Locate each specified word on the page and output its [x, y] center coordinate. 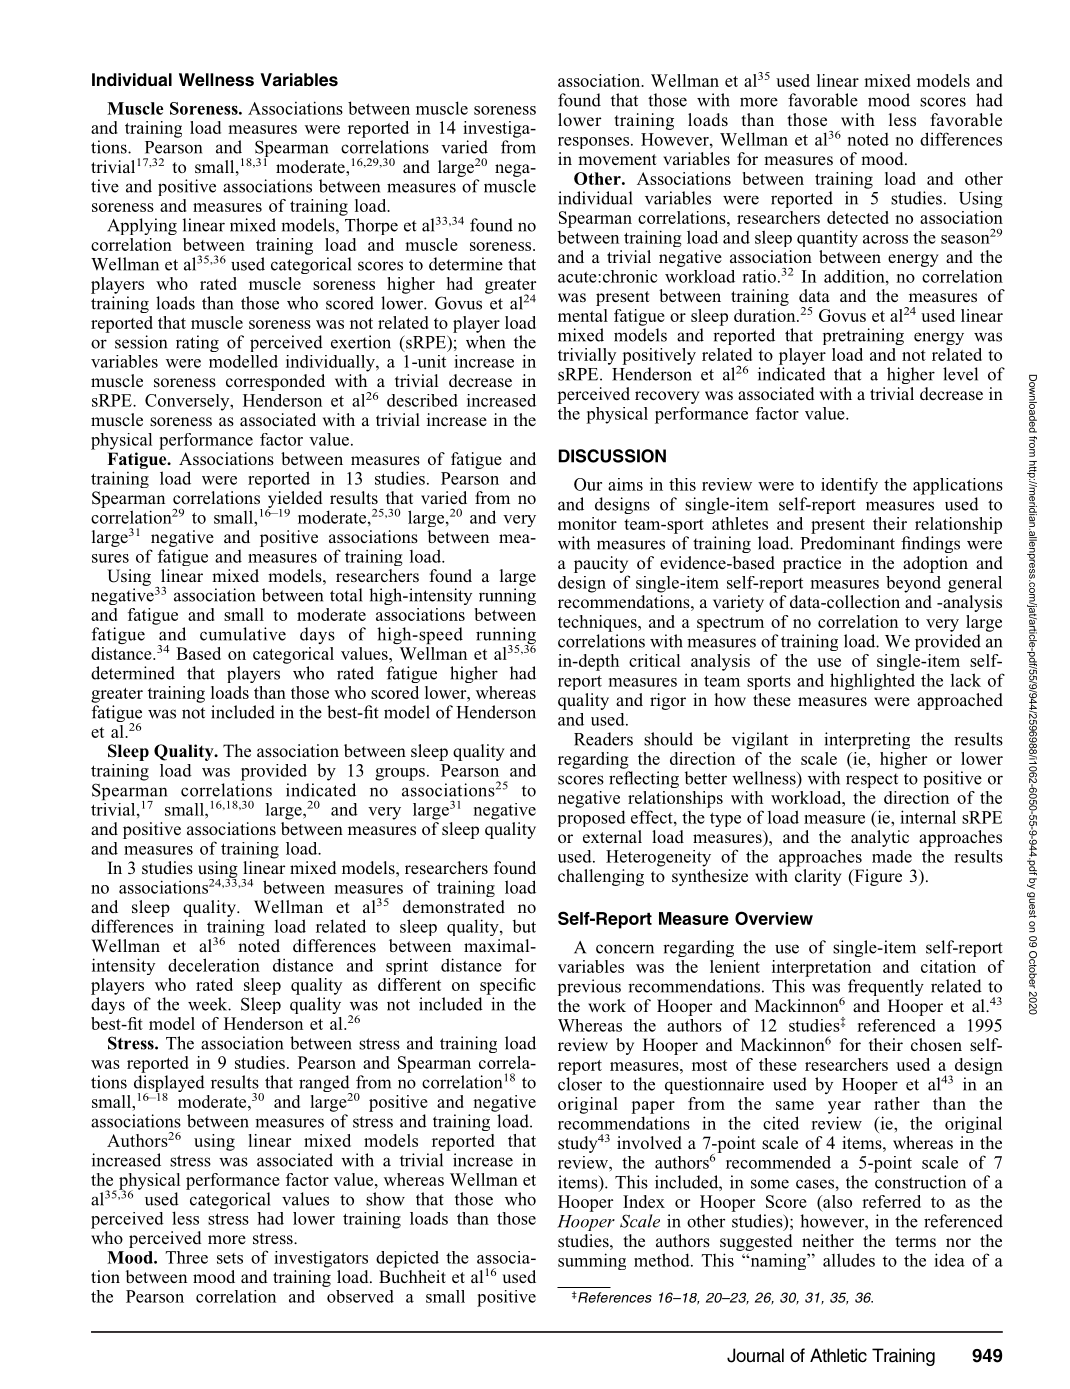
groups [400, 774]
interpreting [867, 740]
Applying [142, 226]
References [614, 1297]
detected [858, 217]
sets [230, 1258]
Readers [603, 739]
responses [595, 143]
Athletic [838, 1355]
